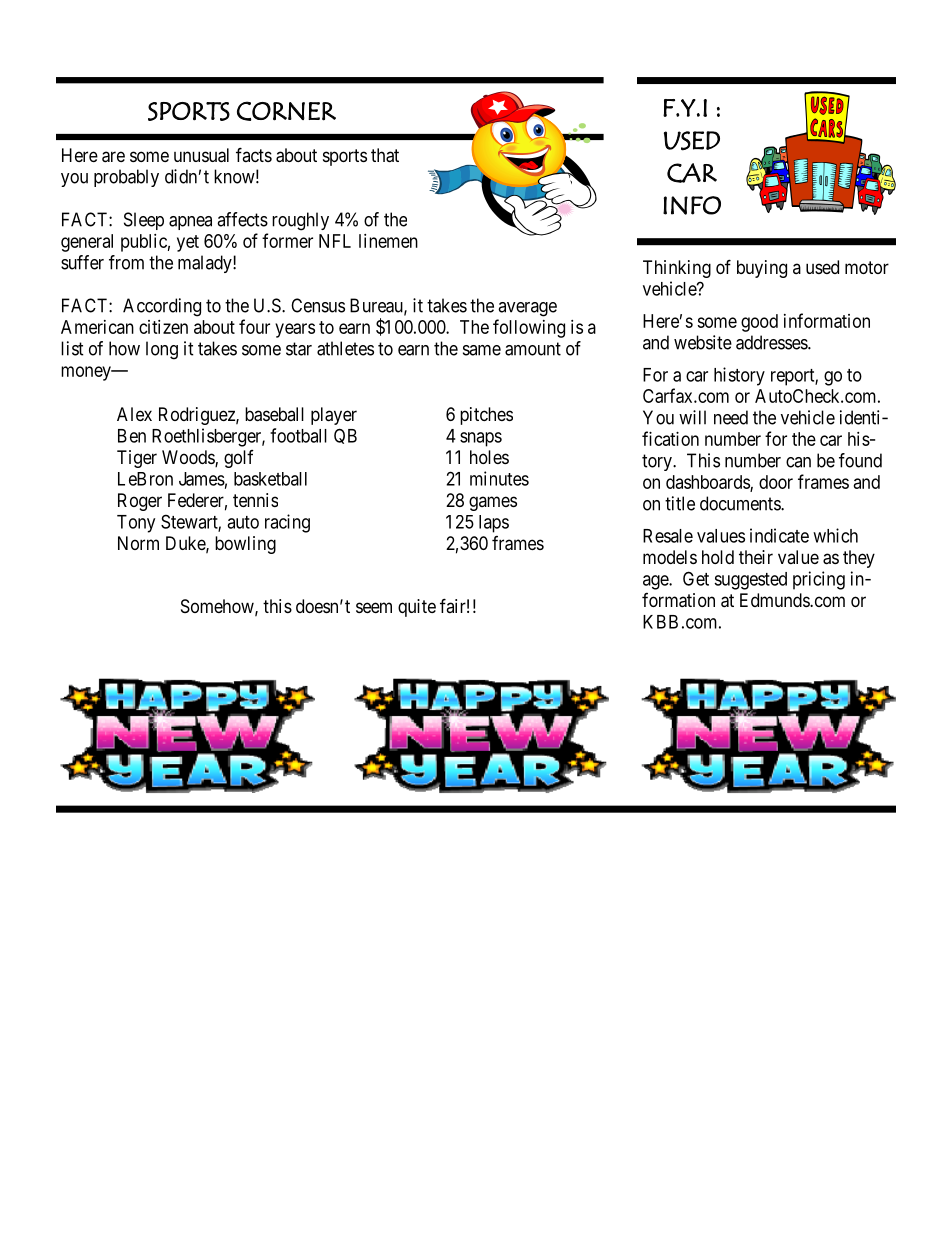 Image resolution: width=952 pixels, height=1233 pixels. Describe the element at coordinates (482, 350) in the screenshot. I see `same` at that location.
